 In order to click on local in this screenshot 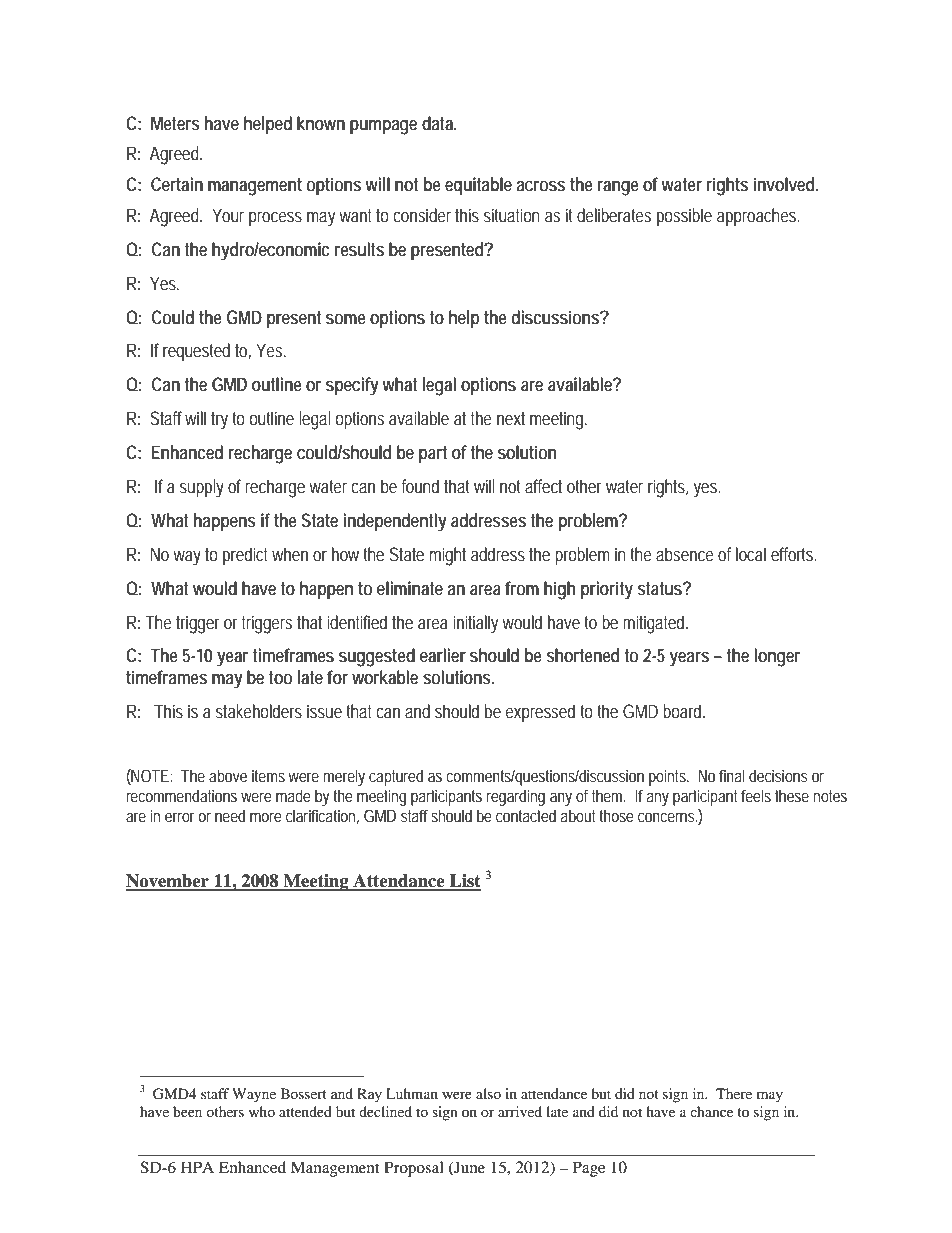, I will do `click(751, 554)`.
